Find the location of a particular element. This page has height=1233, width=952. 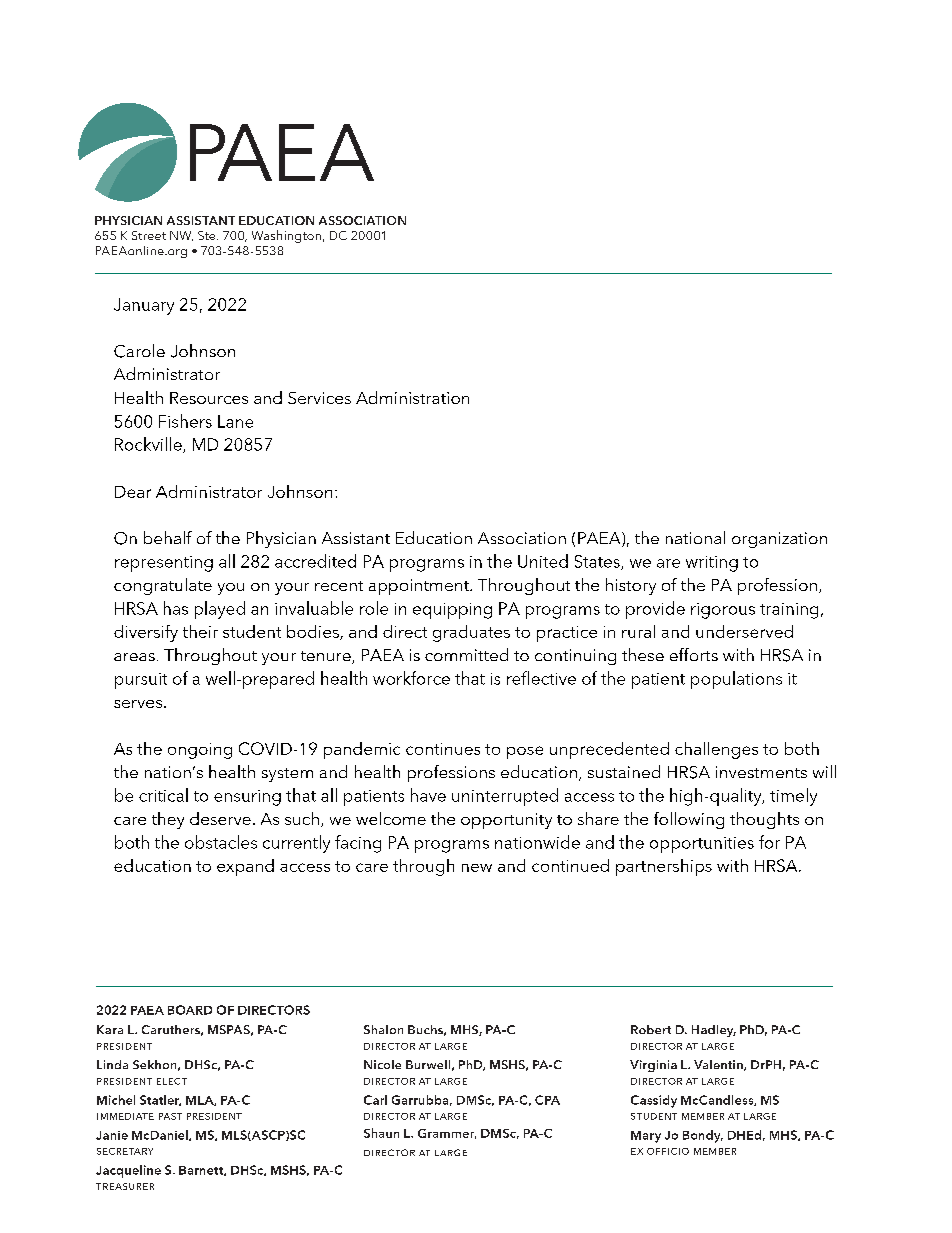

continues is located at coordinates (443, 749).
